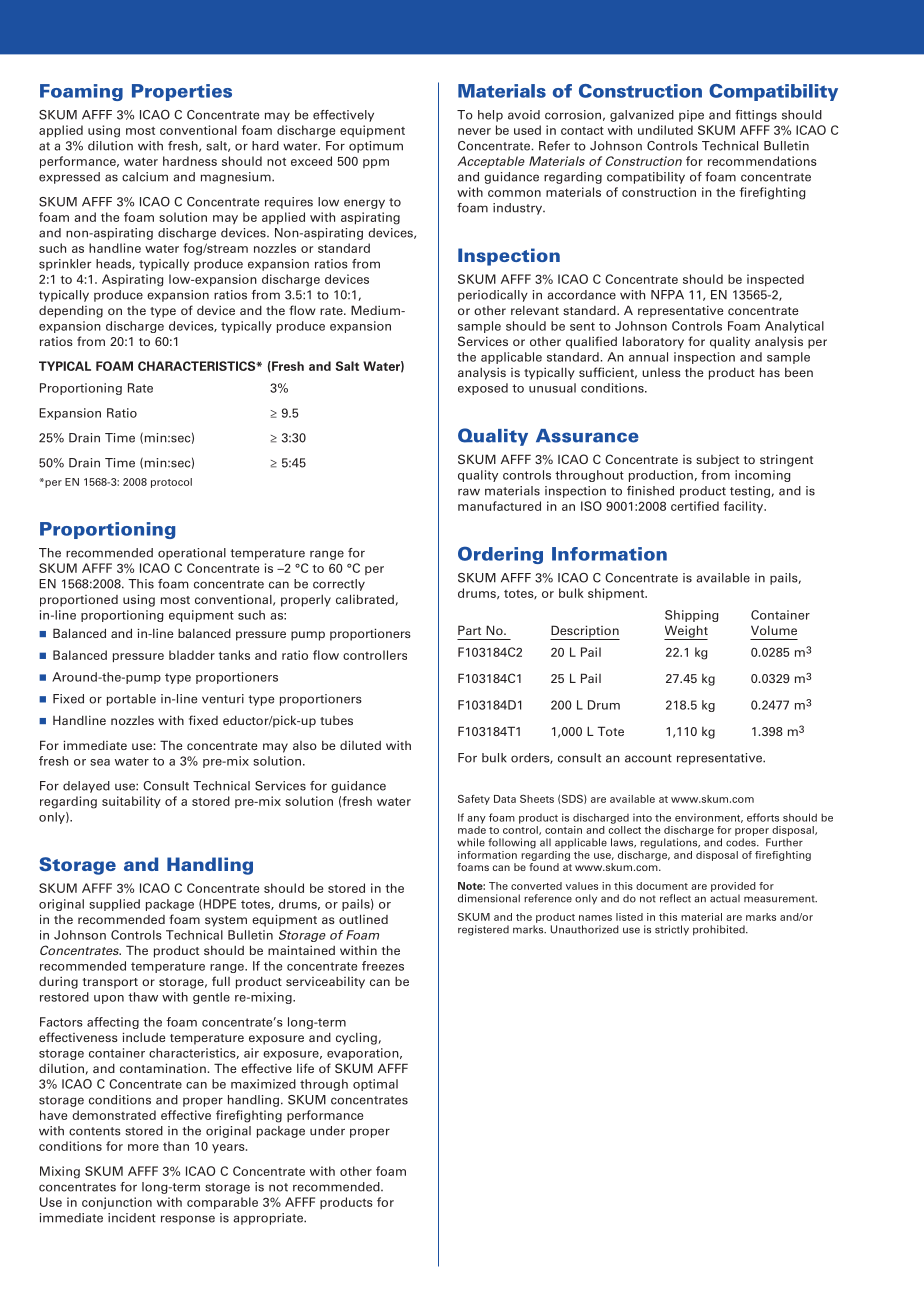 Image resolution: width=924 pixels, height=1308 pixels. I want to click on under, so click(327, 1131).
